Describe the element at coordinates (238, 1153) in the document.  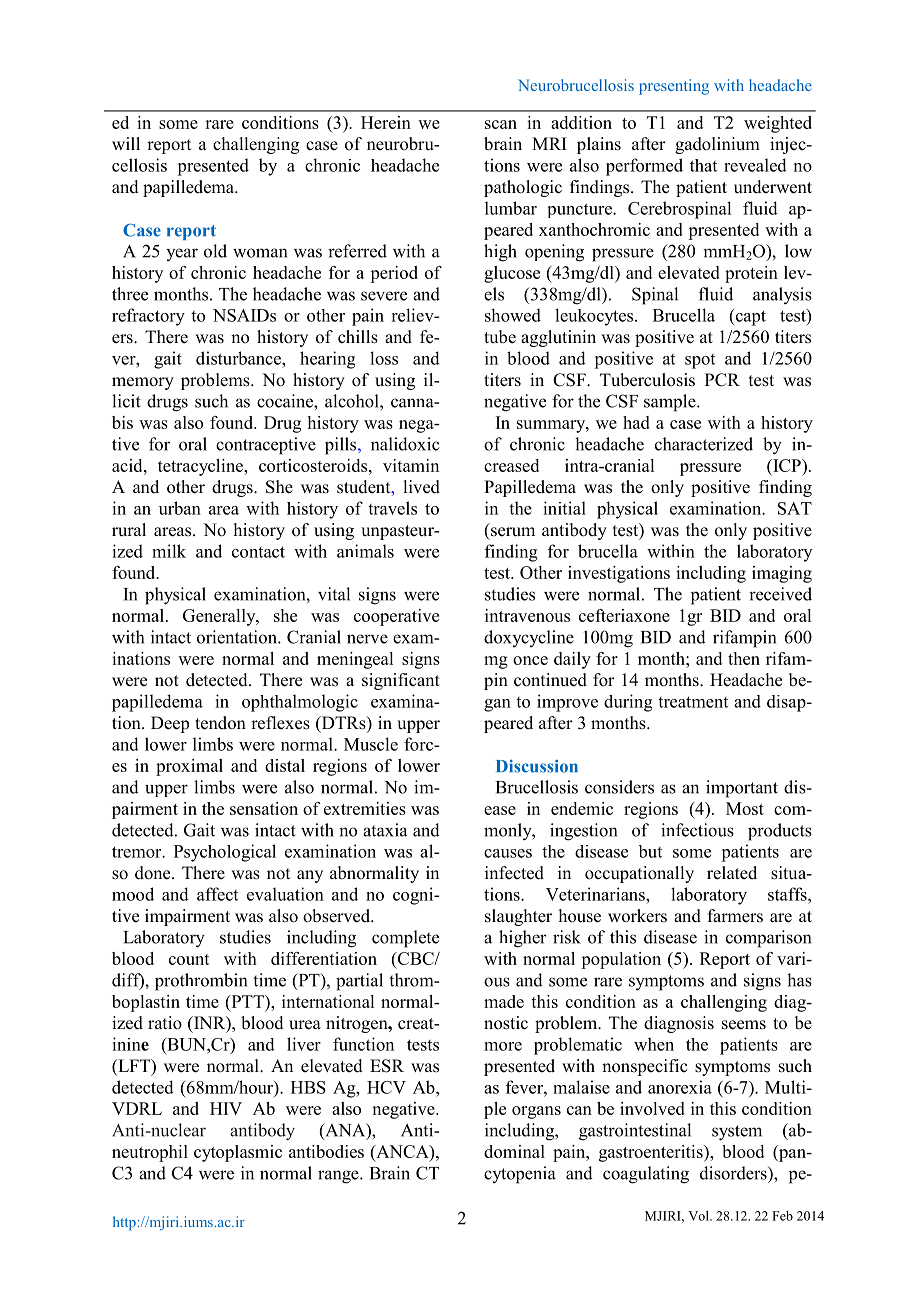
I see `cytoplasmic` at that location.
